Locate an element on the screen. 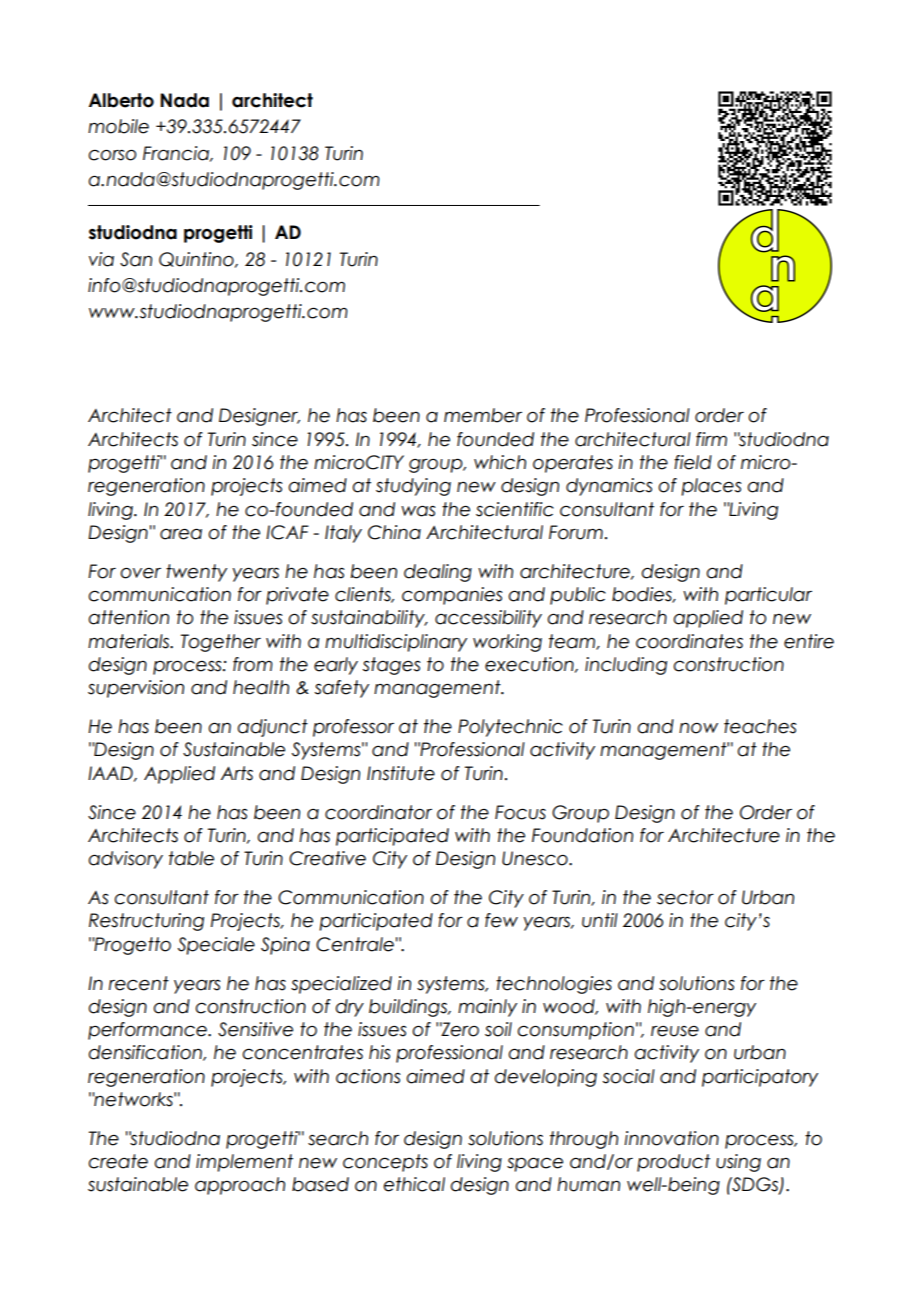  field is located at coordinates (693, 462).
